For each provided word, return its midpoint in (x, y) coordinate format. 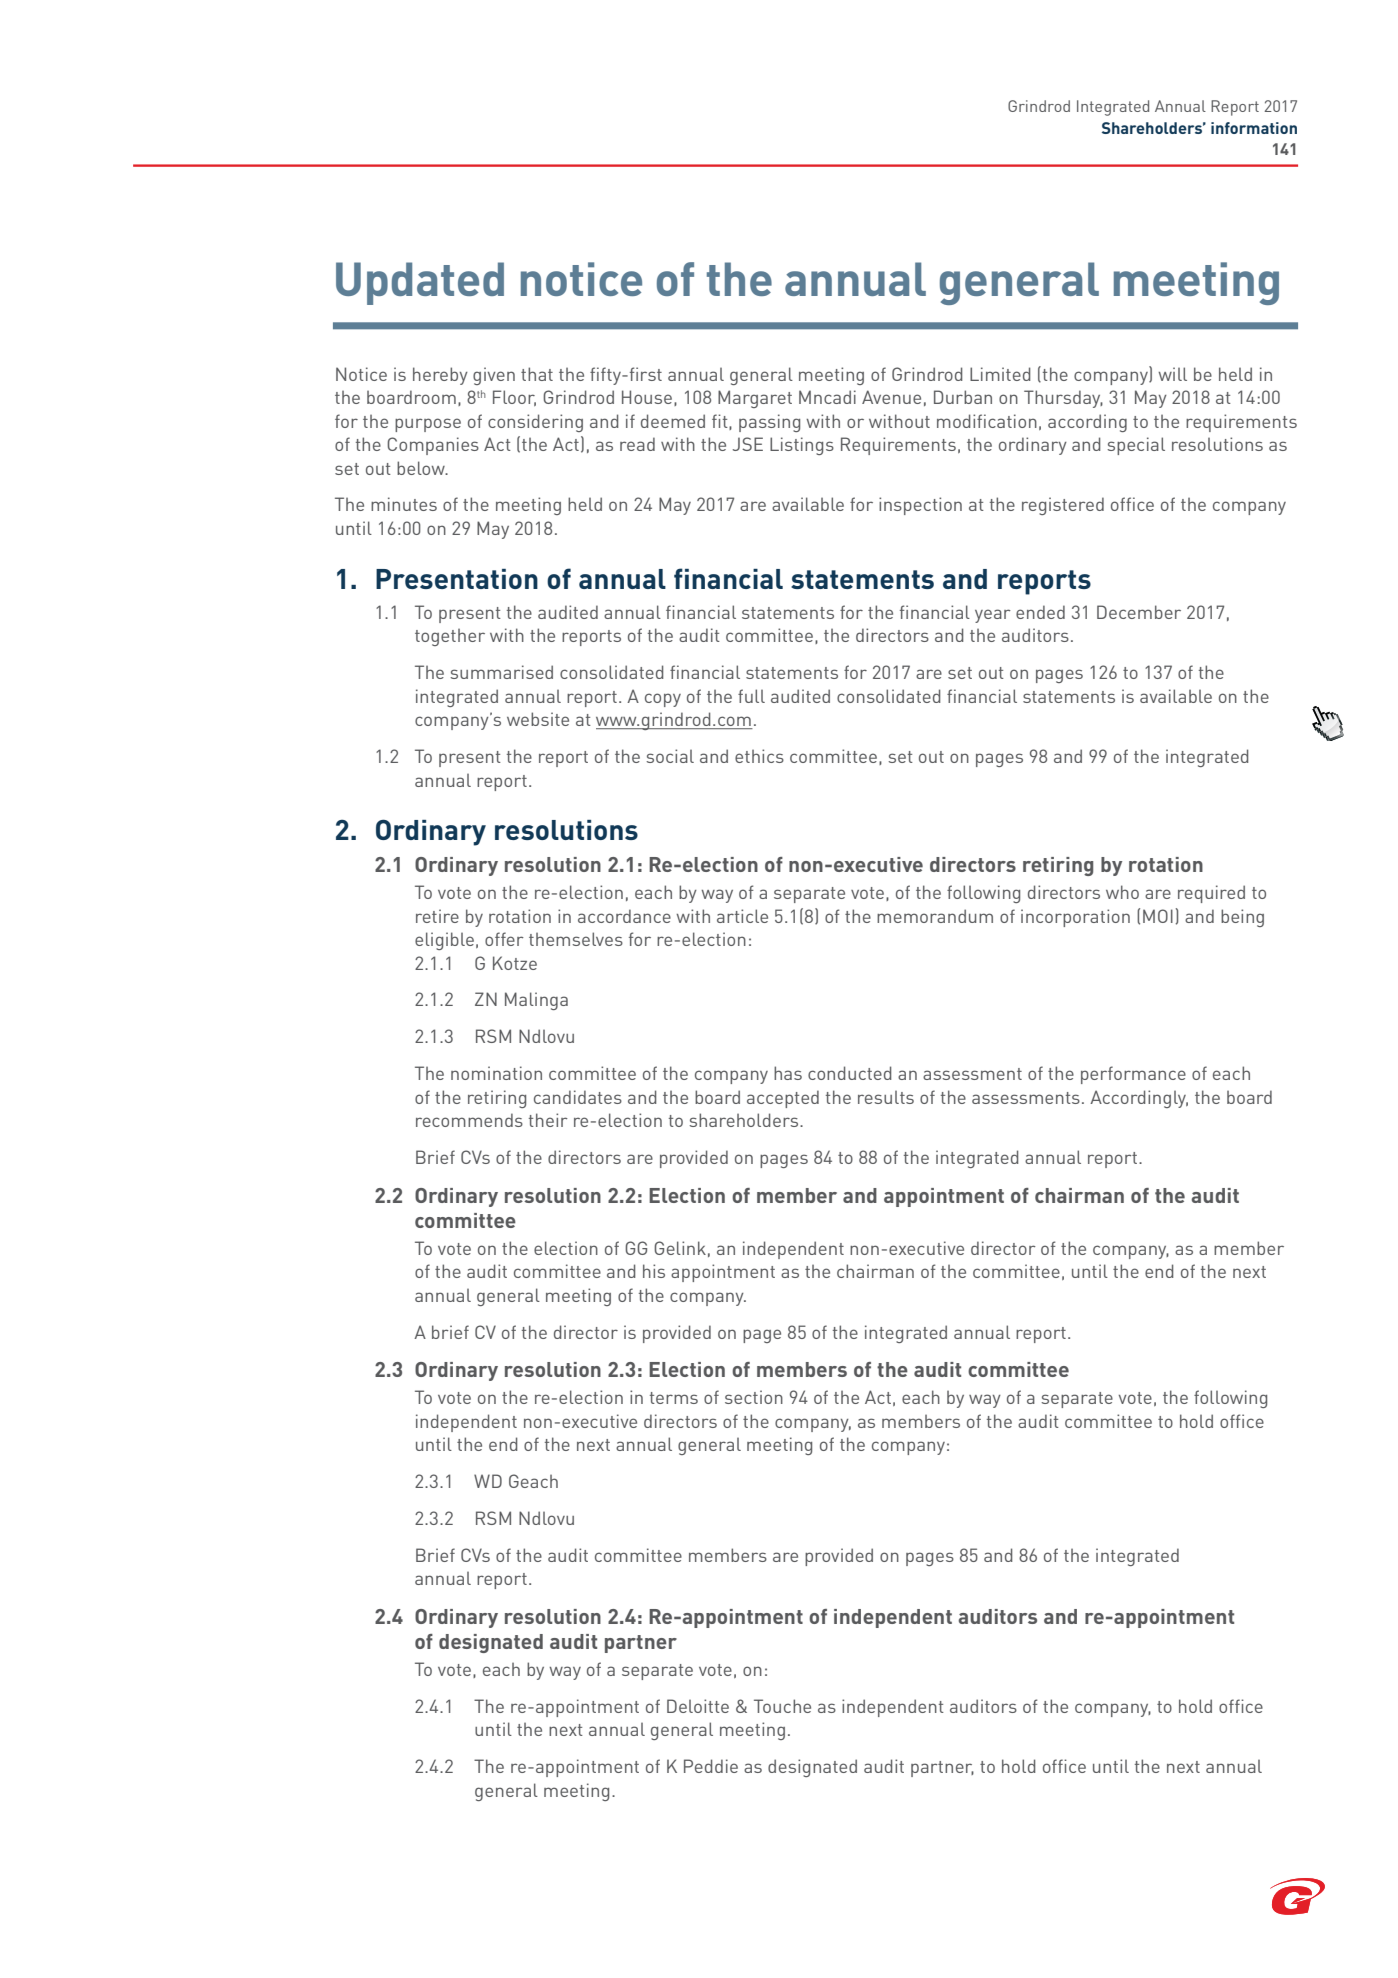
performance (1133, 1075)
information (1254, 128)
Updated (420, 283)
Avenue (891, 397)
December (1139, 612)
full (751, 696)
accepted (783, 1099)
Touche (782, 1706)
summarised (501, 672)
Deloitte (698, 1706)
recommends (469, 1120)
